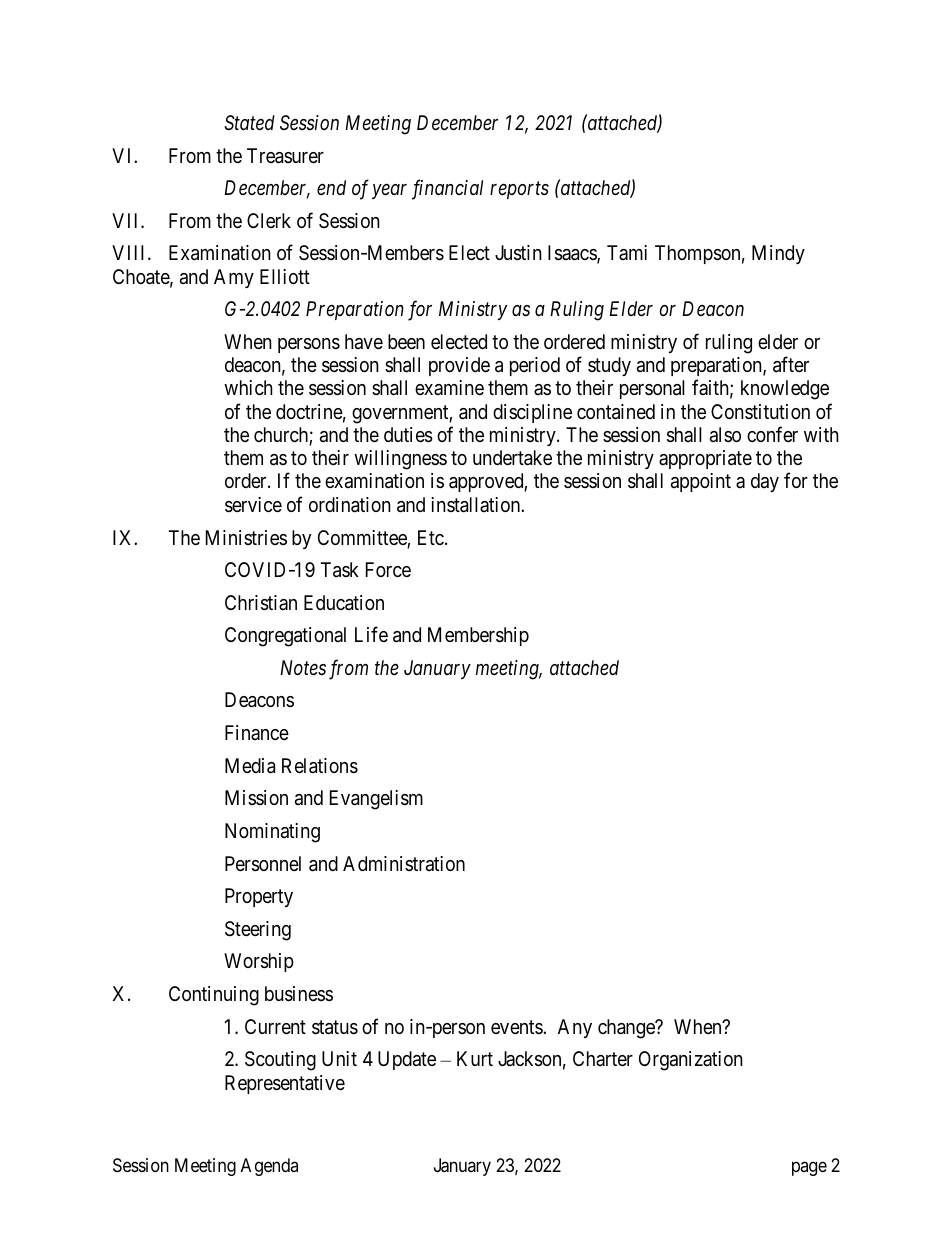  What do you see at coordinates (512, 458) in the document?
I see `undertake` at bounding box center [512, 458].
